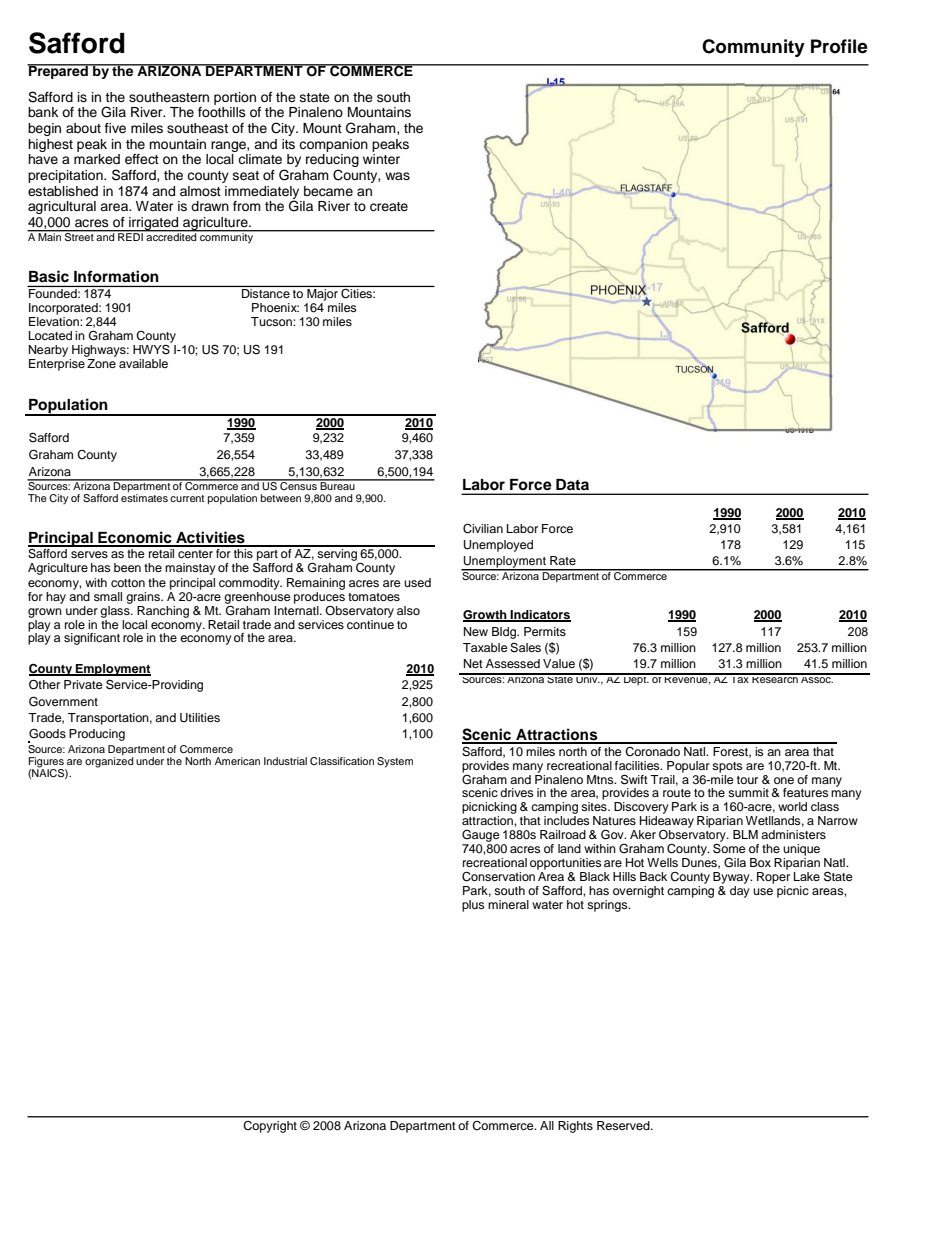 The height and width of the image is (1233, 952). What do you see at coordinates (483, 529) in the image?
I see `Civilian` at bounding box center [483, 529].
